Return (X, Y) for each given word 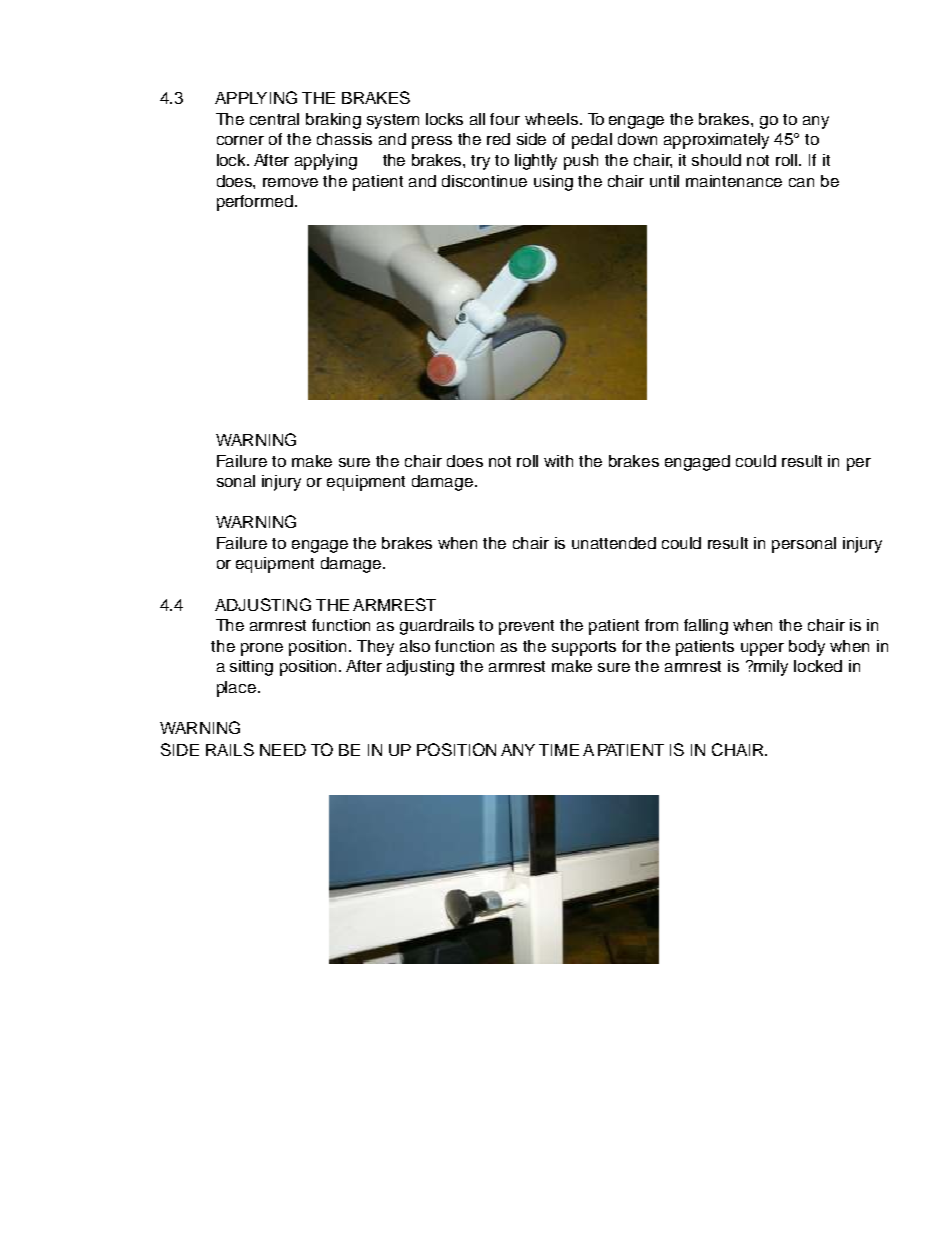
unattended (614, 543)
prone (262, 649)
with (558, 461)
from (661, 625)
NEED (283, 750)
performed (255, 203)
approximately (716, 141)
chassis (344, 139)
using (553, 183)
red (498, 139)
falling (706, 627)
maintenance (734, 181)
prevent (526, 627)
